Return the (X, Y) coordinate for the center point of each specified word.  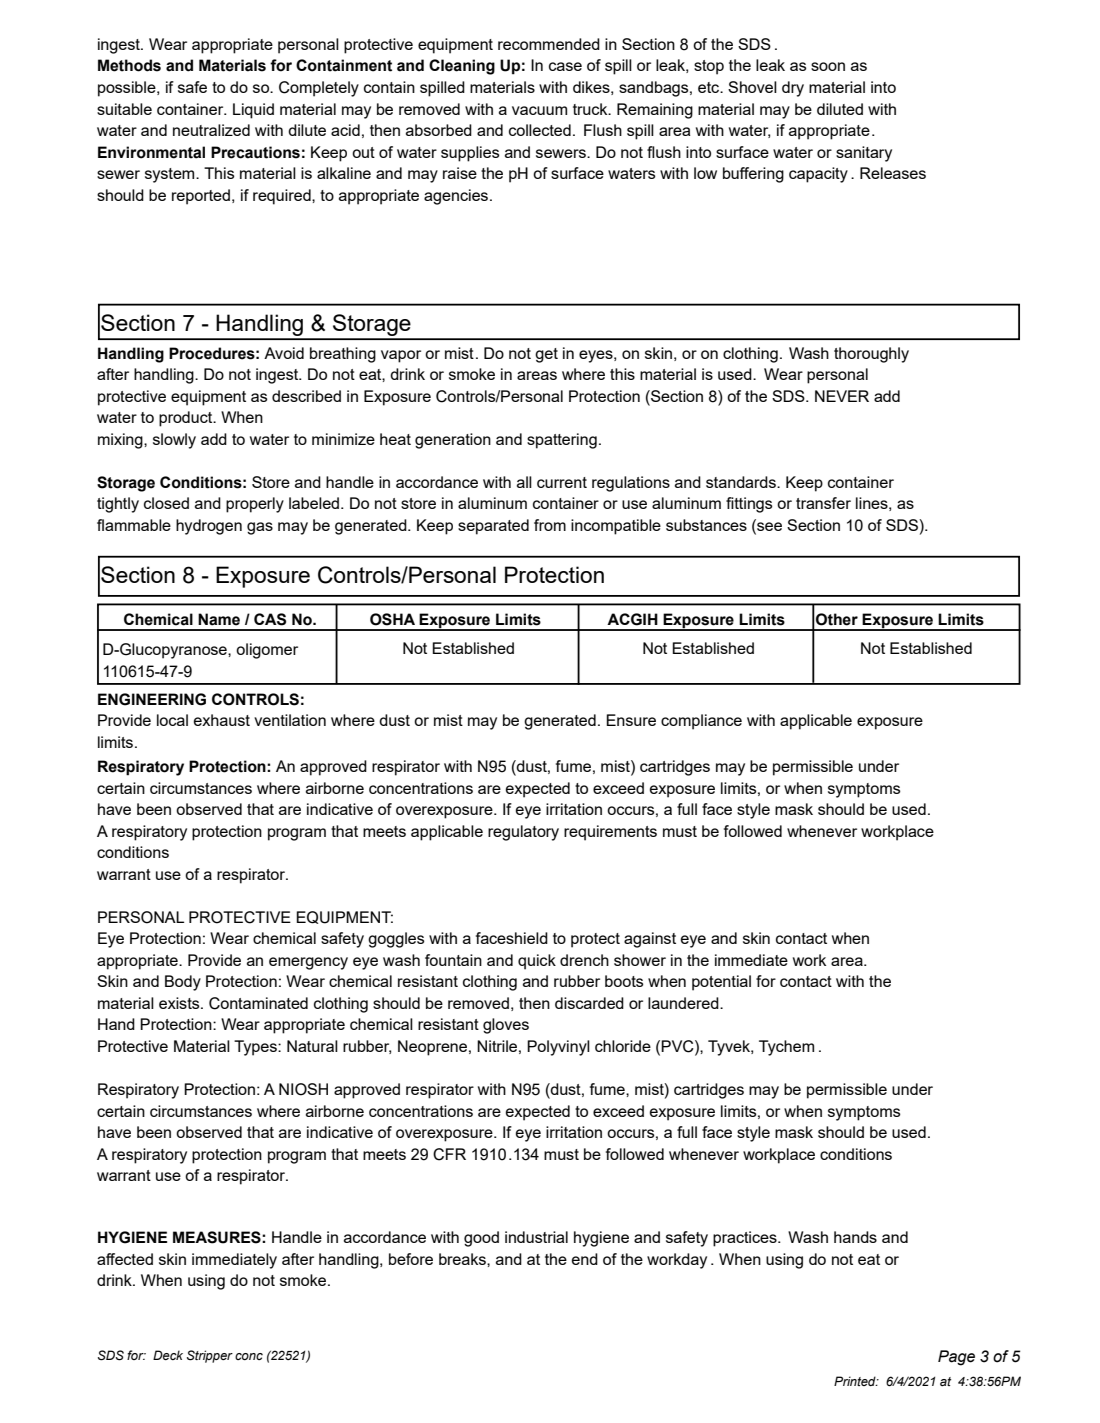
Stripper (210, 1356)
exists (180, 1003)
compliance (701, 722)
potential (721, 983)
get (546, 355)
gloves (506, 1026)
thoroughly (871, 355)
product (187, 419)
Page (956, 1358)
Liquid (253, 111)
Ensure (631, 720)
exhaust (222, 720)
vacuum (539, 110)
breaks (463, 1259)
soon (828, 66)
